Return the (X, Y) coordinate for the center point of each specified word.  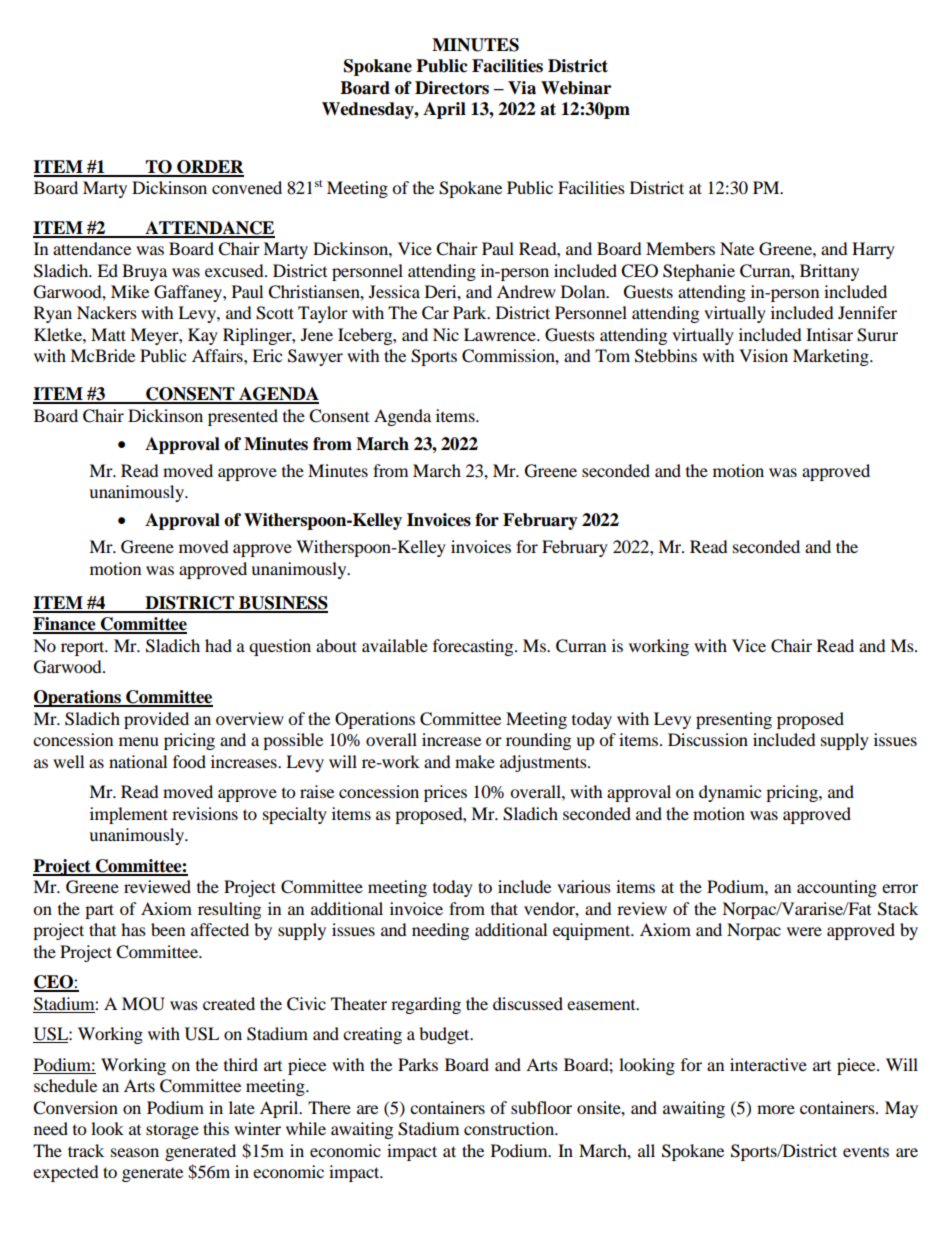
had (218, 645)
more (776, 1109)
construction (510, 1128)
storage (172, 1131)
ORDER (209, 168)
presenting (734, 720)
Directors (452, 88)
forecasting (474, 647)
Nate (737, 248)
